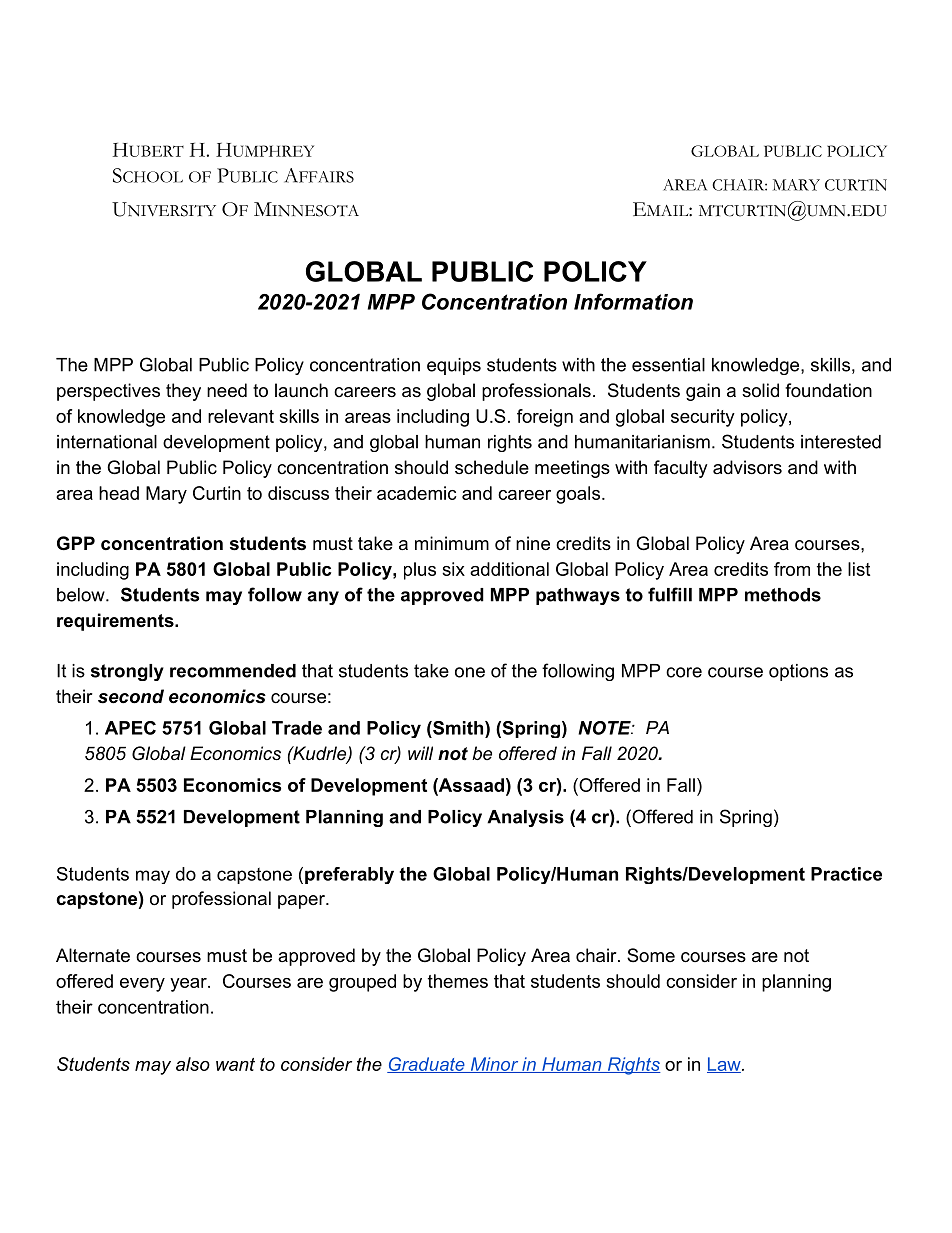 Image resolution: width=952 pixels, height=1233 pixels. What do you see at coordinates (494, 1065) in the image?
I see `Minor` at bounding box center [494, 1065].
